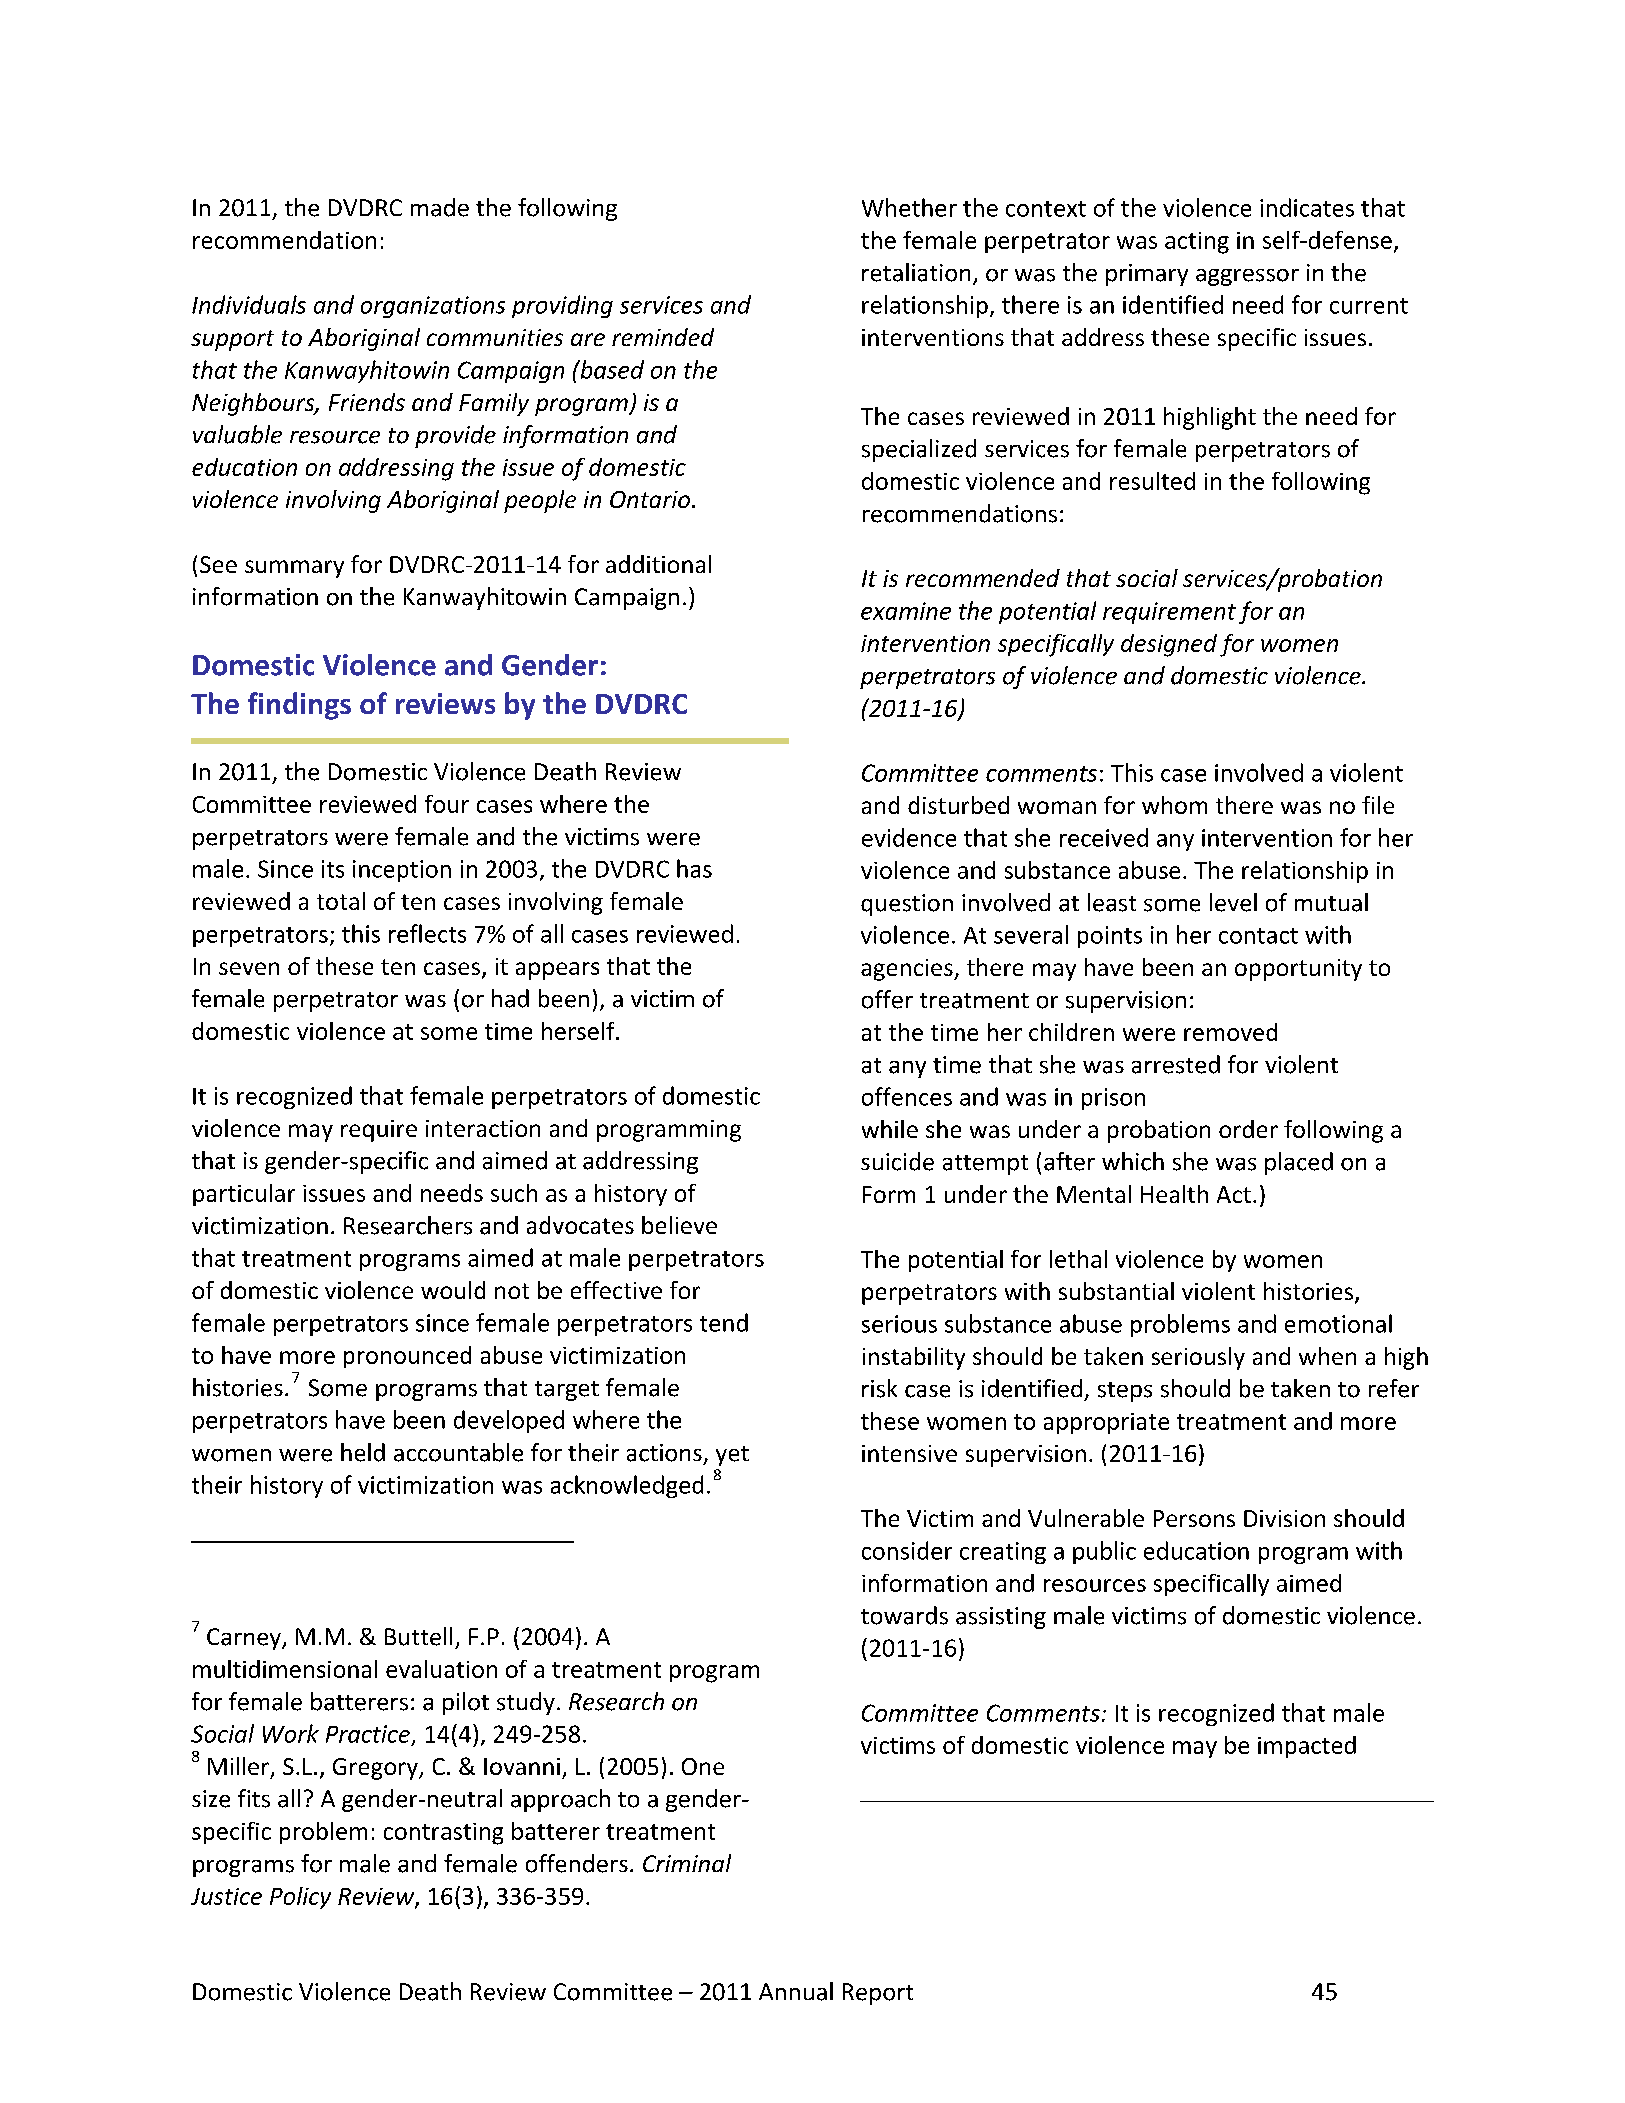 The width and height of the document is (1625, 2103). I want to click on inception, so click(402, 871).
